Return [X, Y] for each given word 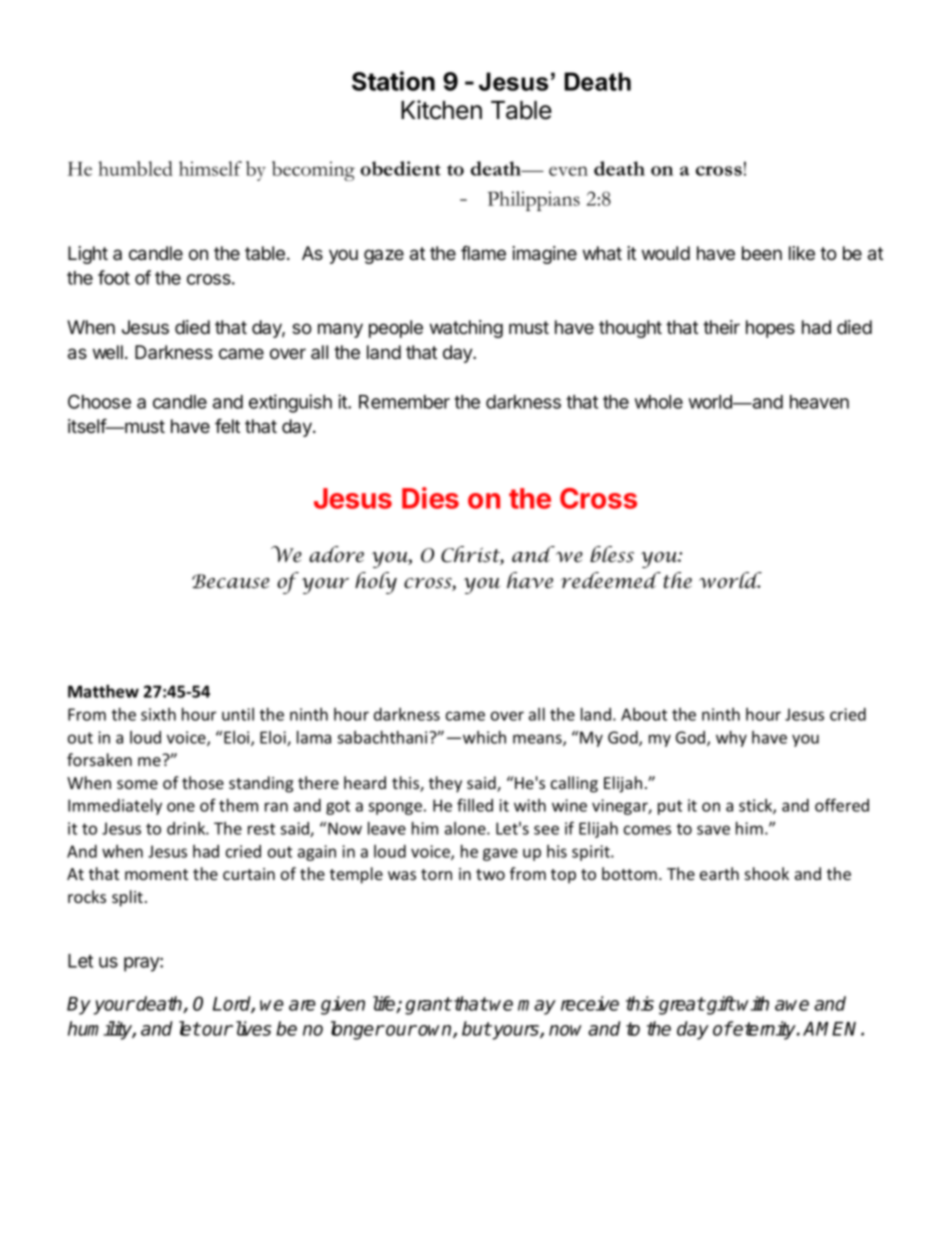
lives [253, 1028]
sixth [158, 714]
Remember [404, 402]
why [731, 739]
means [538, 740]
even [568, 171]
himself [210, 168]
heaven [819, 402]
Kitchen [441, 110]
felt [227, 426]
